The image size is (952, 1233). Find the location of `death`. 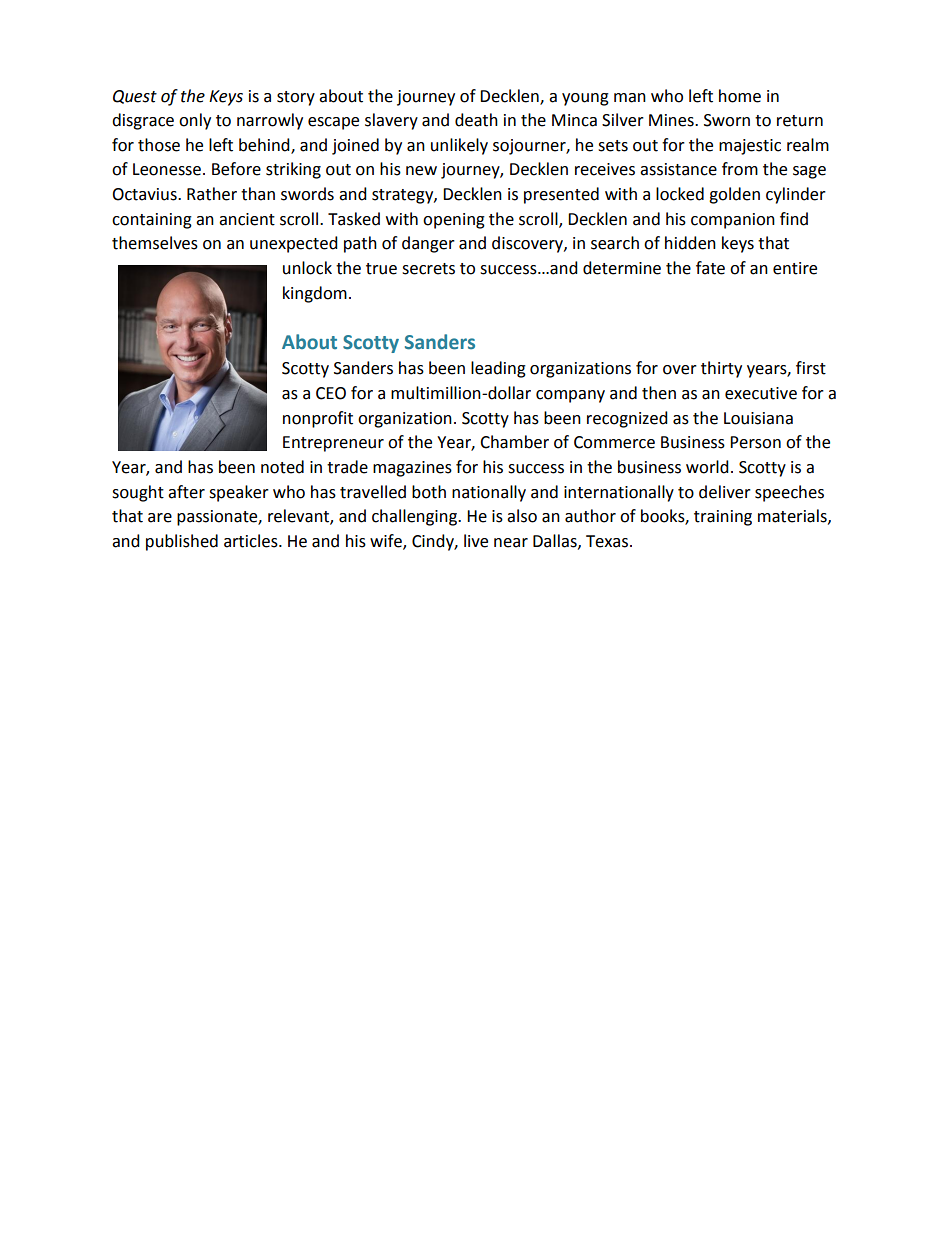

death is located at coordinates (476, 120).
